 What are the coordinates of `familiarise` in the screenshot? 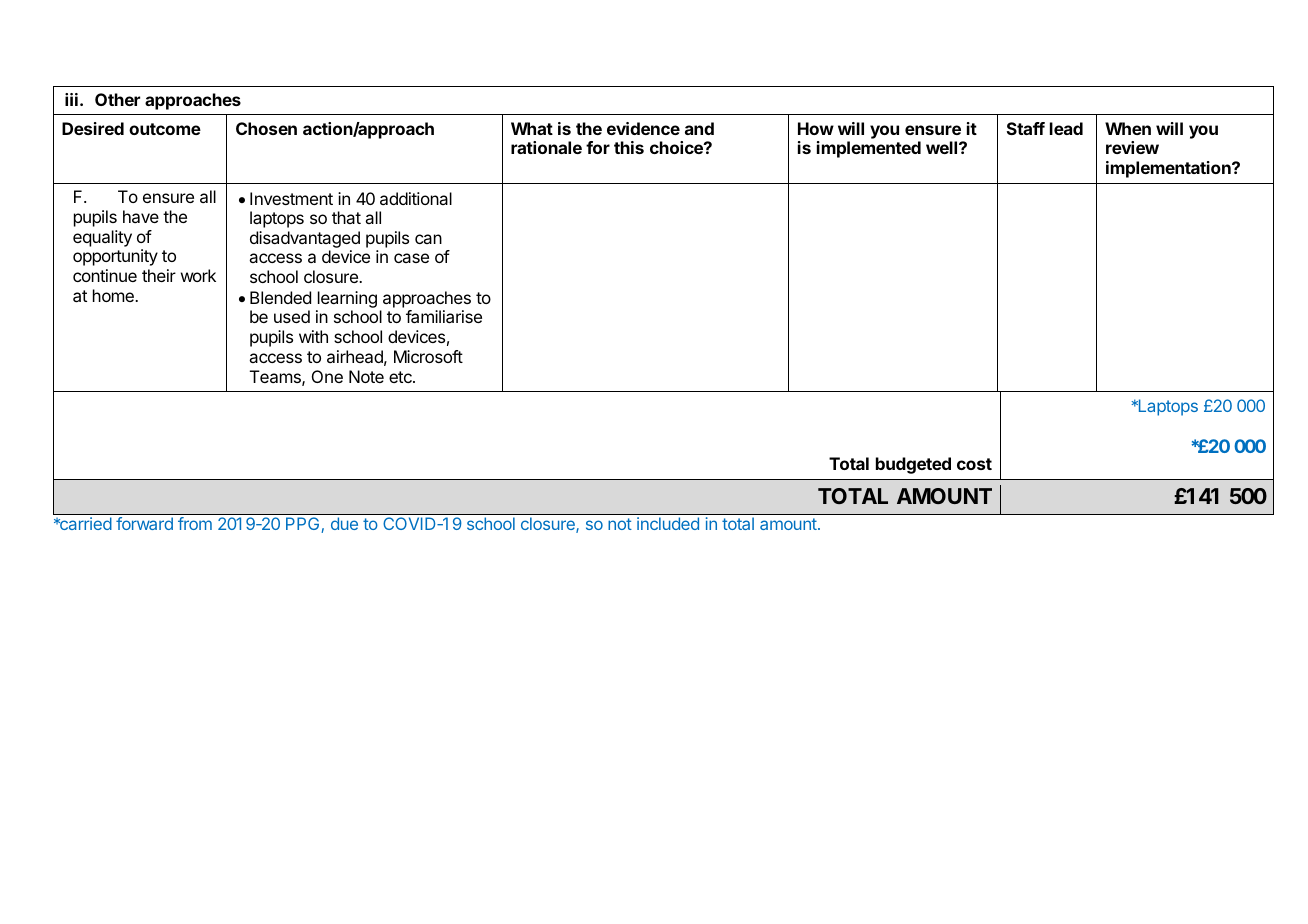 It's located at (444, 316).
